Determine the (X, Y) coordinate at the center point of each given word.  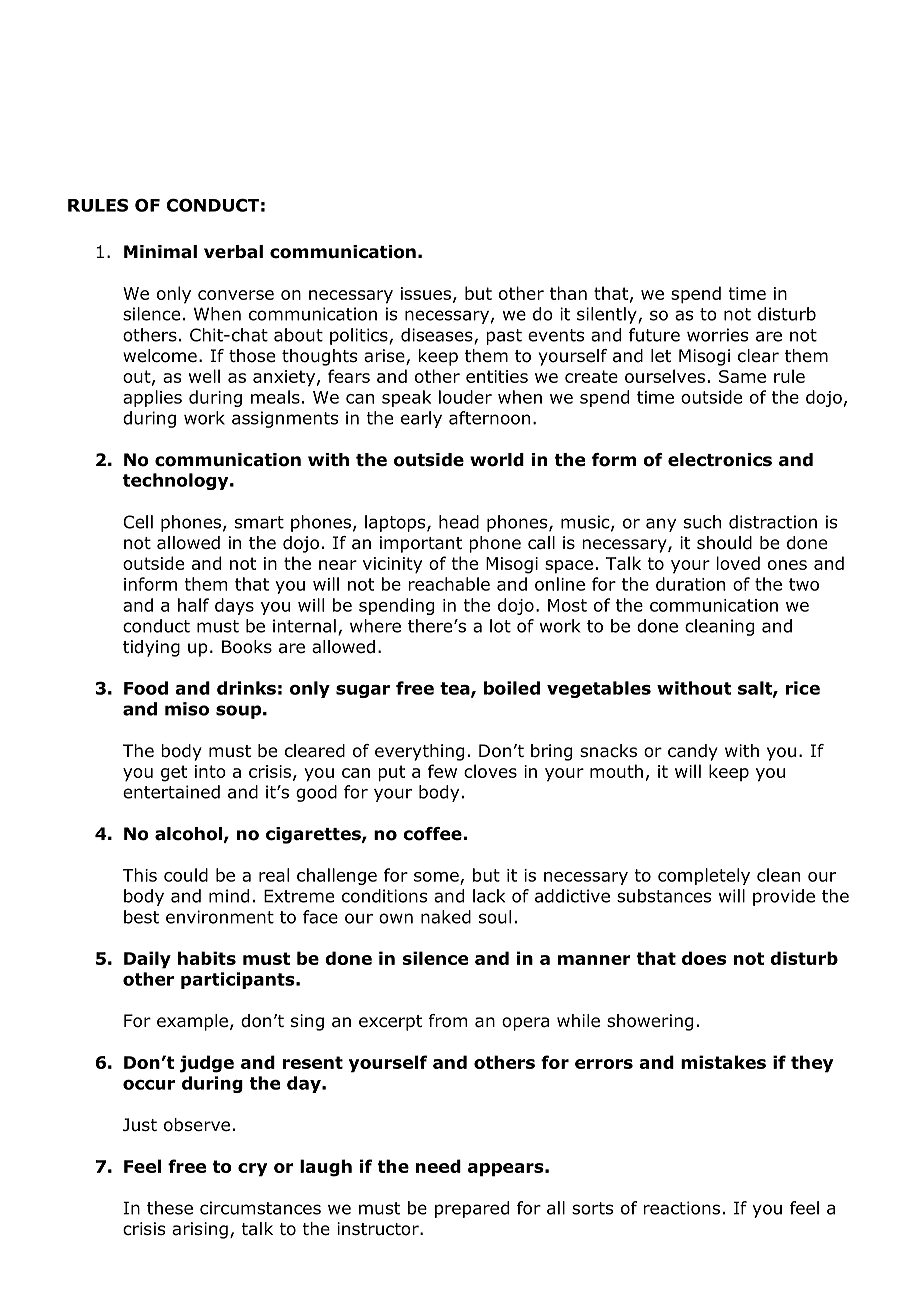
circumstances (260, 1208)
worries (718, 335)
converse (236, 295)
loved (738, 563)
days (234, 606)
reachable (449, 584)
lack (489, 896)
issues (427, 294)
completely (704, 876)
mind (229, 896)
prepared (472, 1209)
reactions (681, 1208)
